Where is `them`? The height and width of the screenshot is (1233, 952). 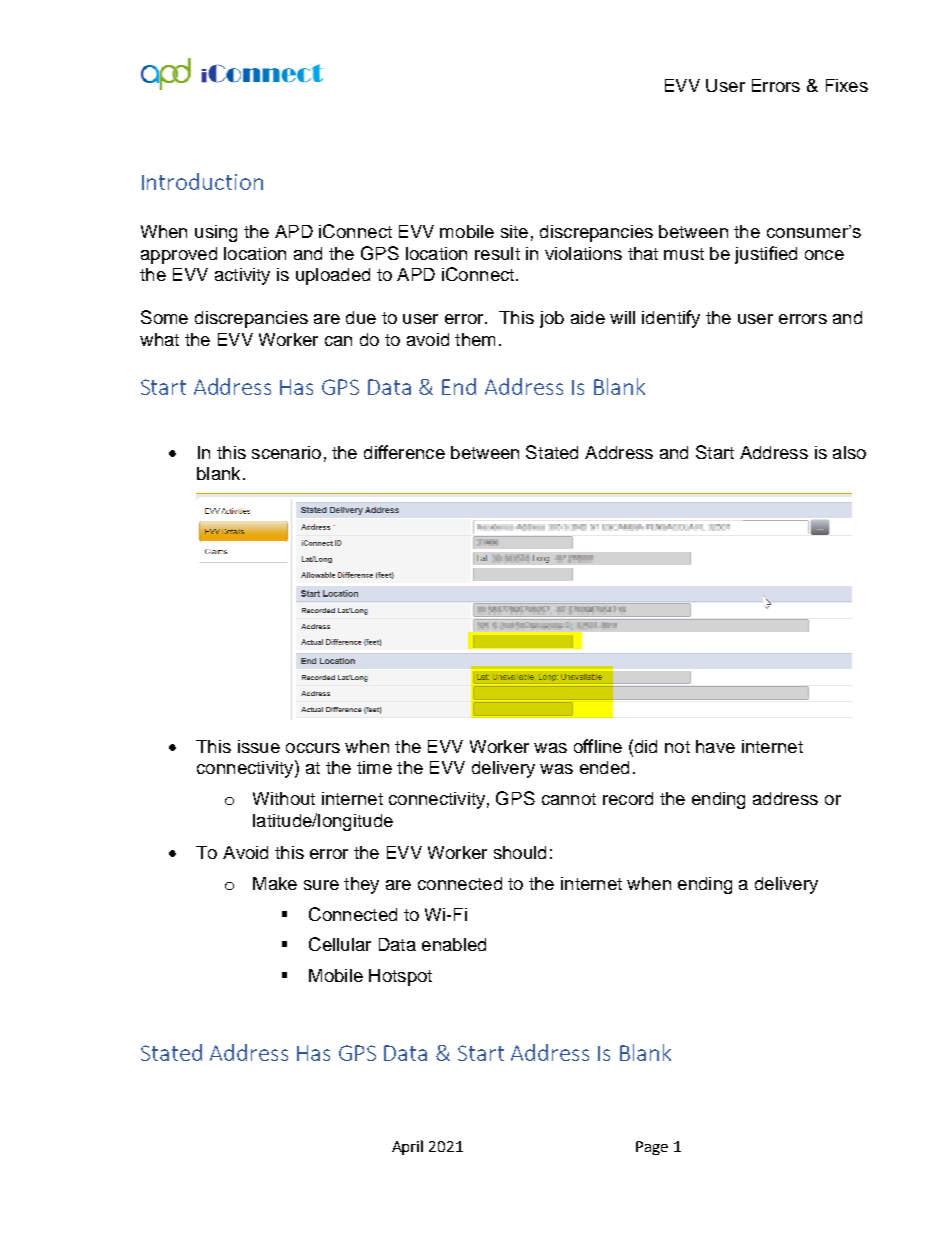
them is located at coordinates (475, 339).
